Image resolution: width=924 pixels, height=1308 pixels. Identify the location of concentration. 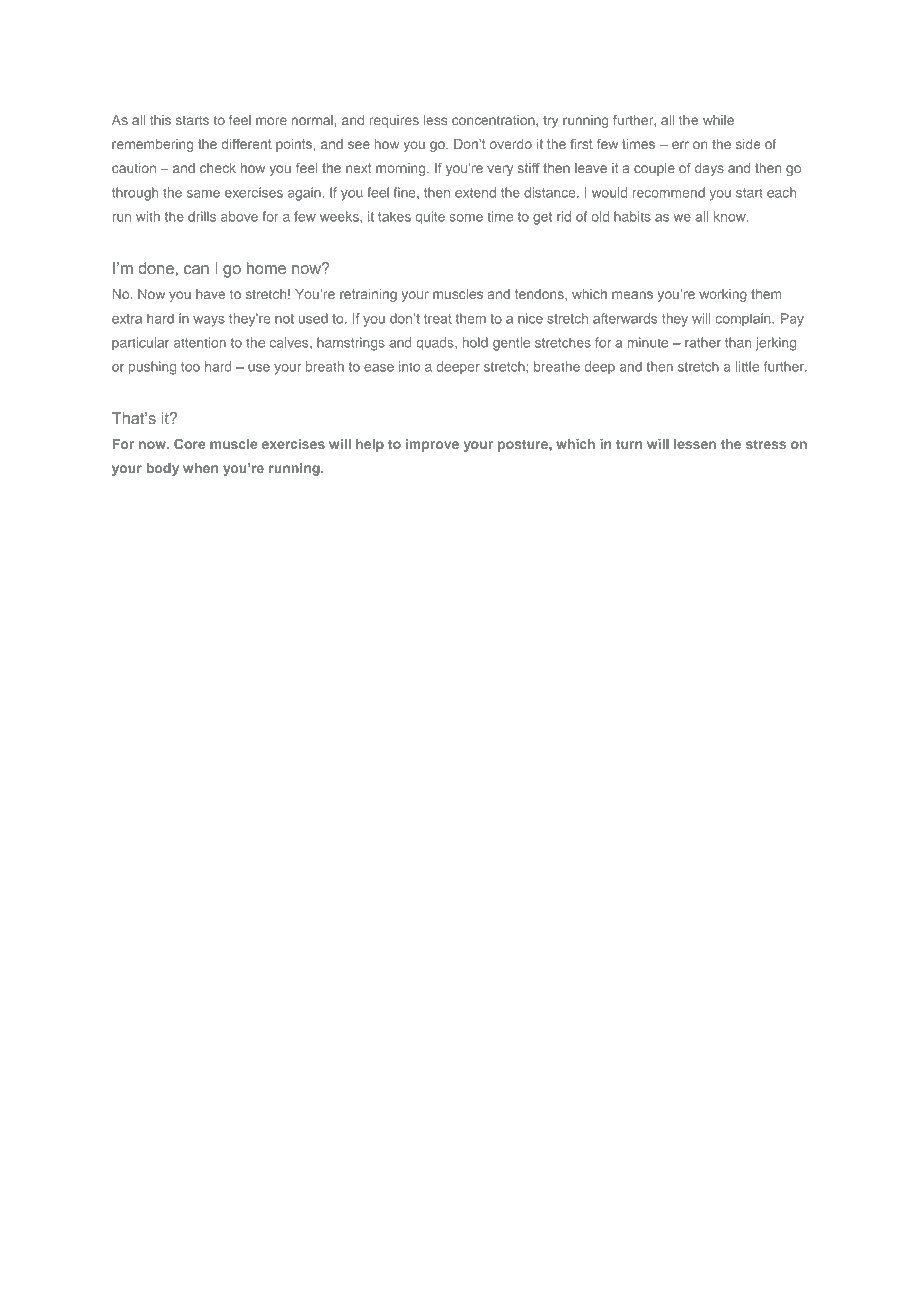
(494, 120).
